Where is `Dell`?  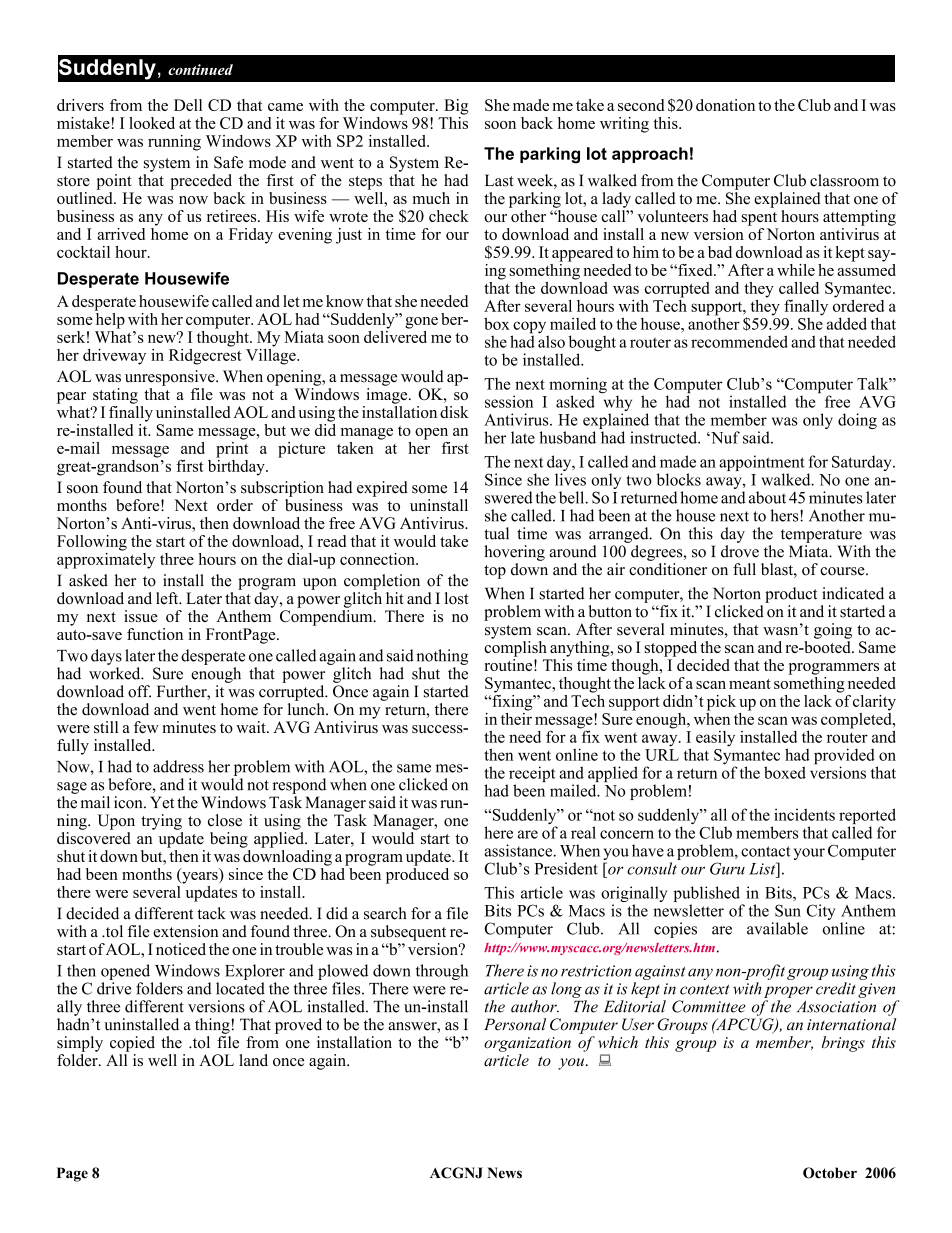 Dell is located at coordinates (188, 105).
